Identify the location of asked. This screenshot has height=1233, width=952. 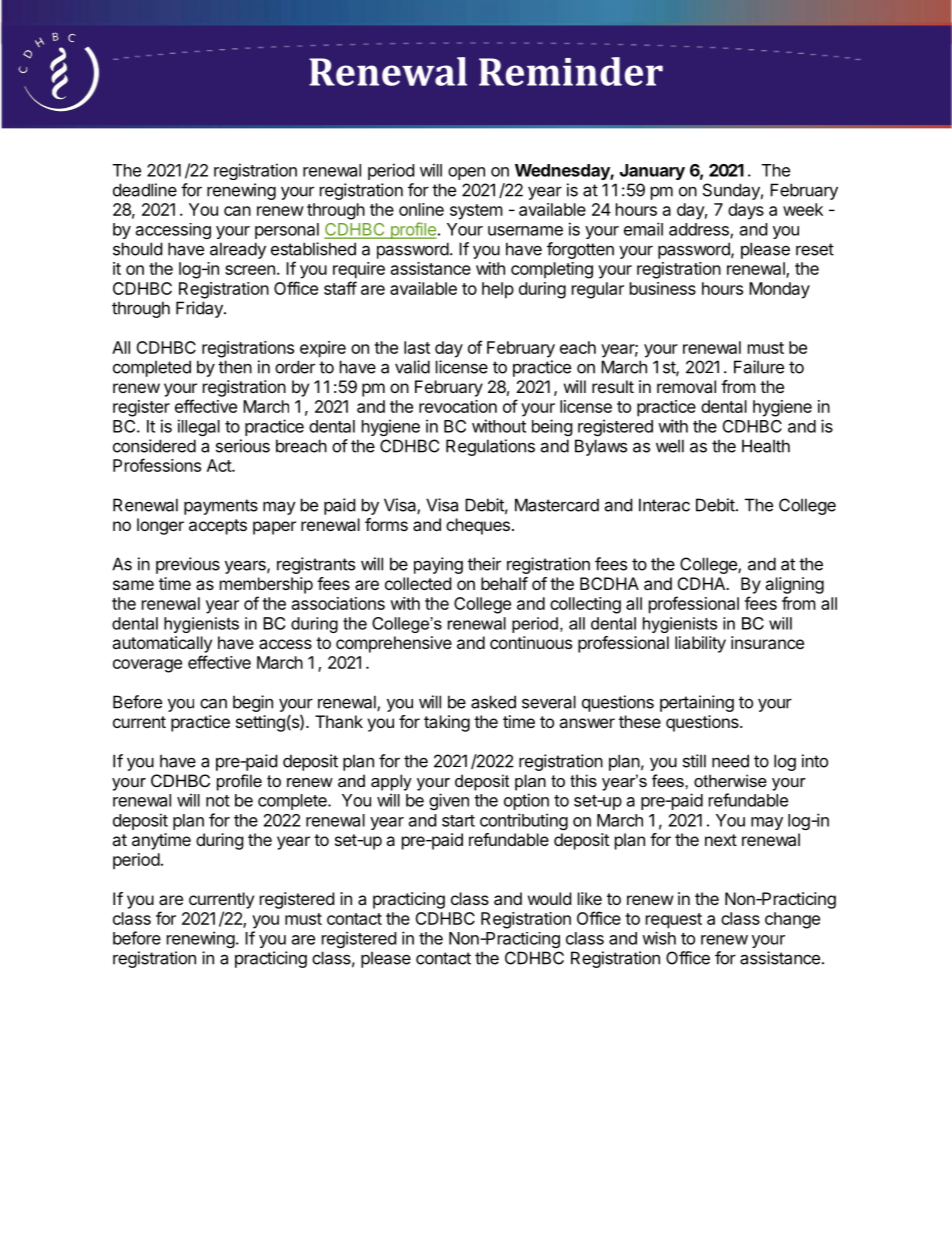
(493, 702).
